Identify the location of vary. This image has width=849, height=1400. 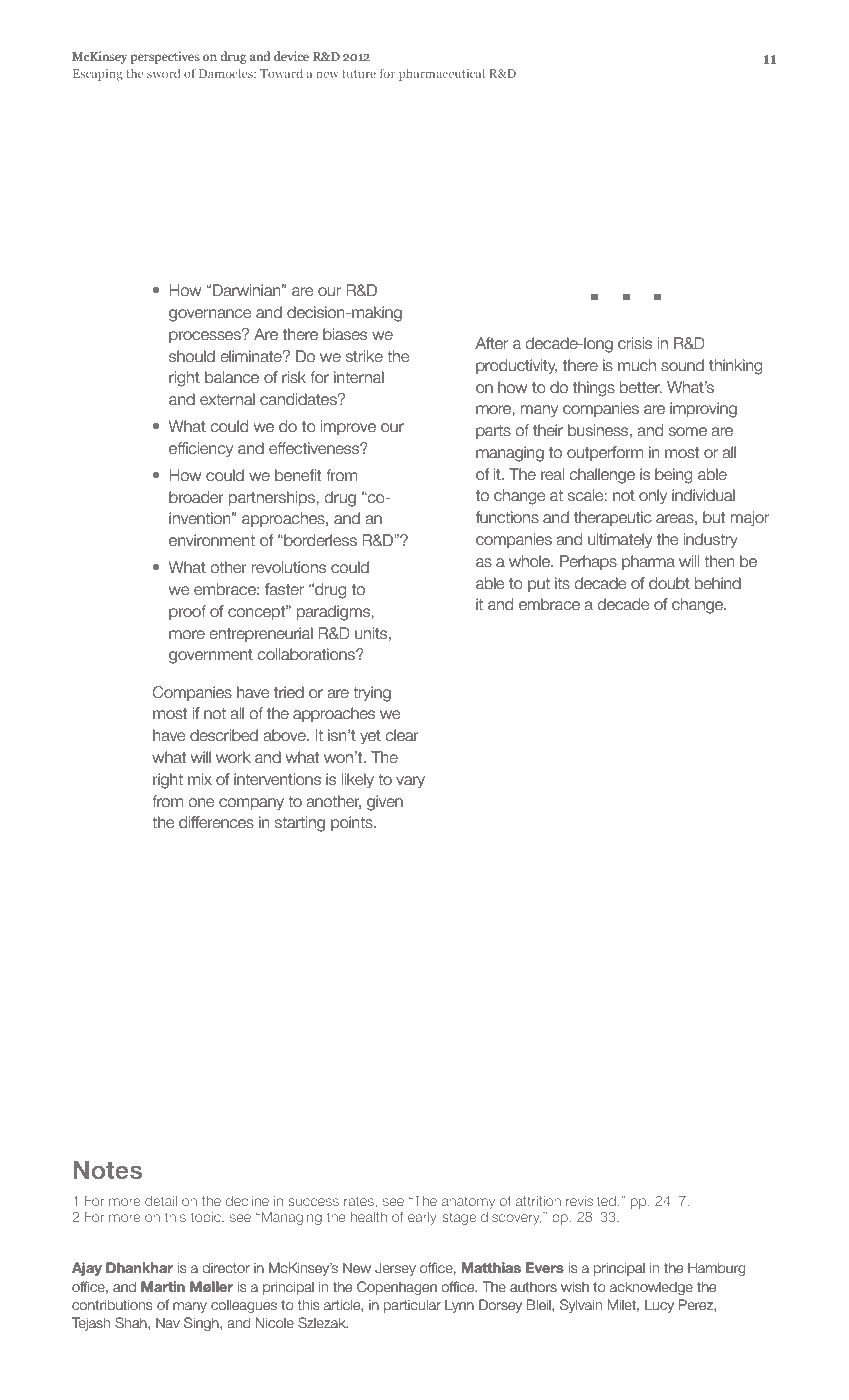
(410, 782).
